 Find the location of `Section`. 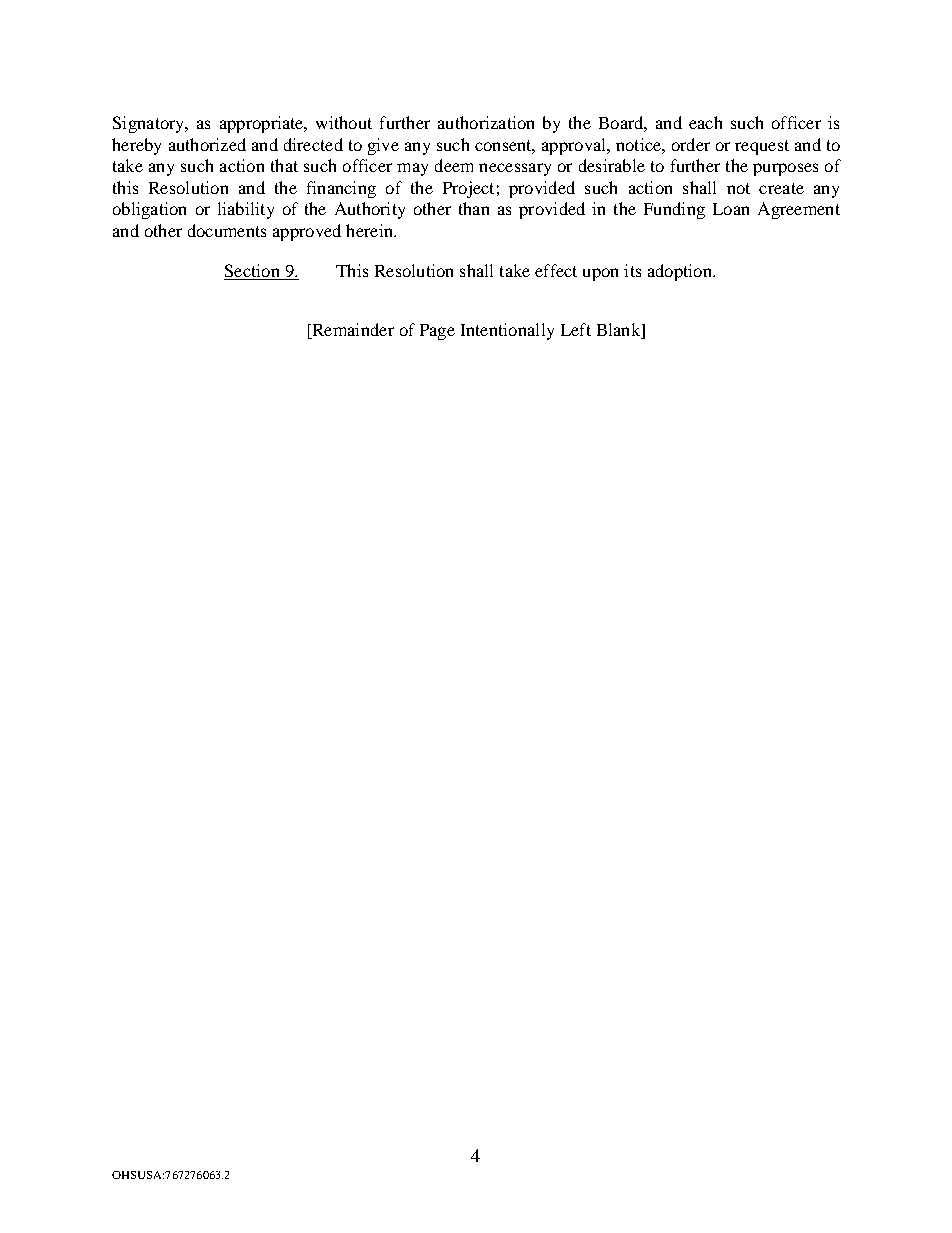

Section is located at coordinates (253, 272).
